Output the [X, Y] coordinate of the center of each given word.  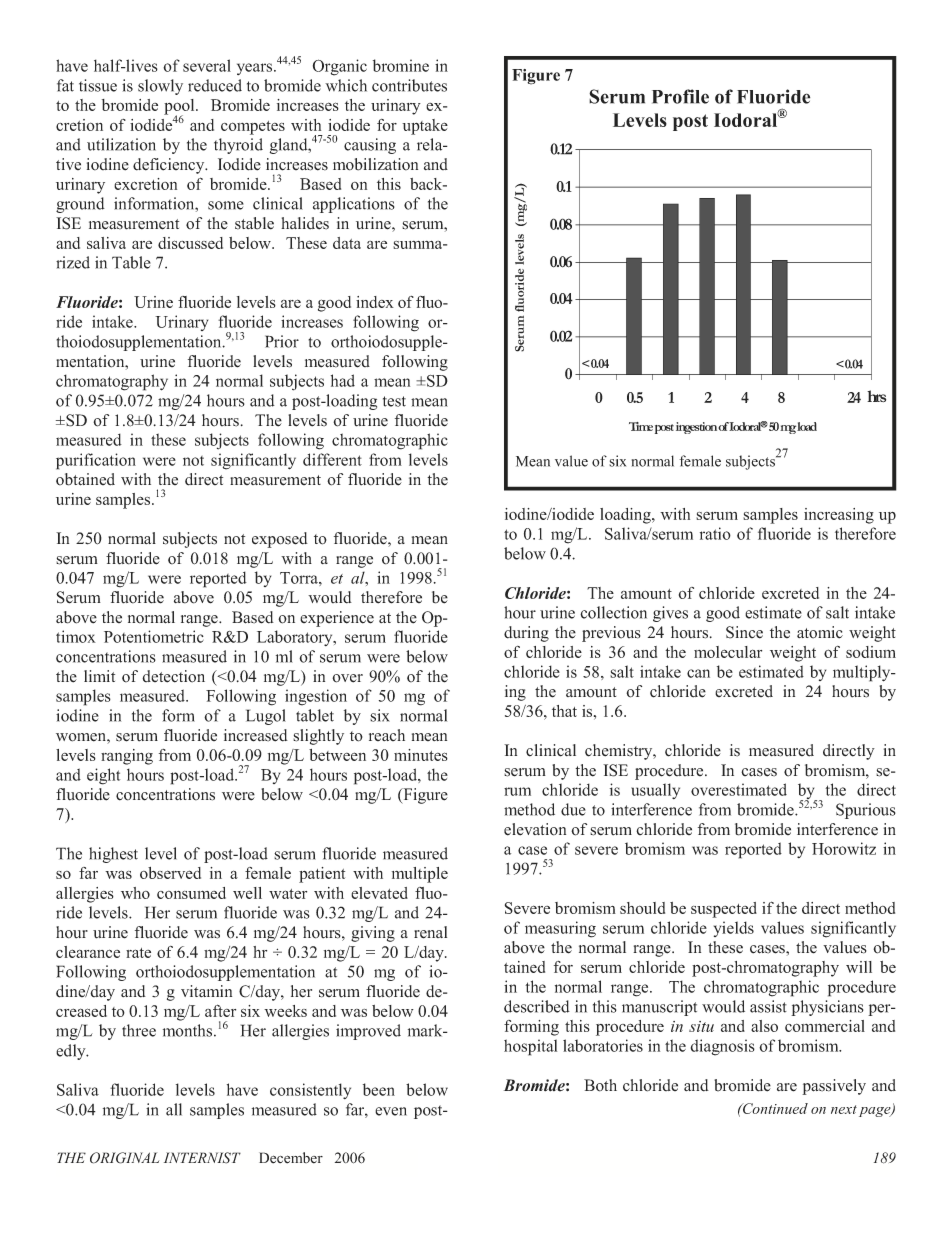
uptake [425, 127]
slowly [160, 87]
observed [170, 873]
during [526, 634]
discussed [190, 243]
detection [173, 676]
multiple [420, 875]
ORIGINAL [124, 1158]
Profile [680, 96]
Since [744, 632]
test [394, 401]
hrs [876, 396]
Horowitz [844, 848]
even [391, 1111]
